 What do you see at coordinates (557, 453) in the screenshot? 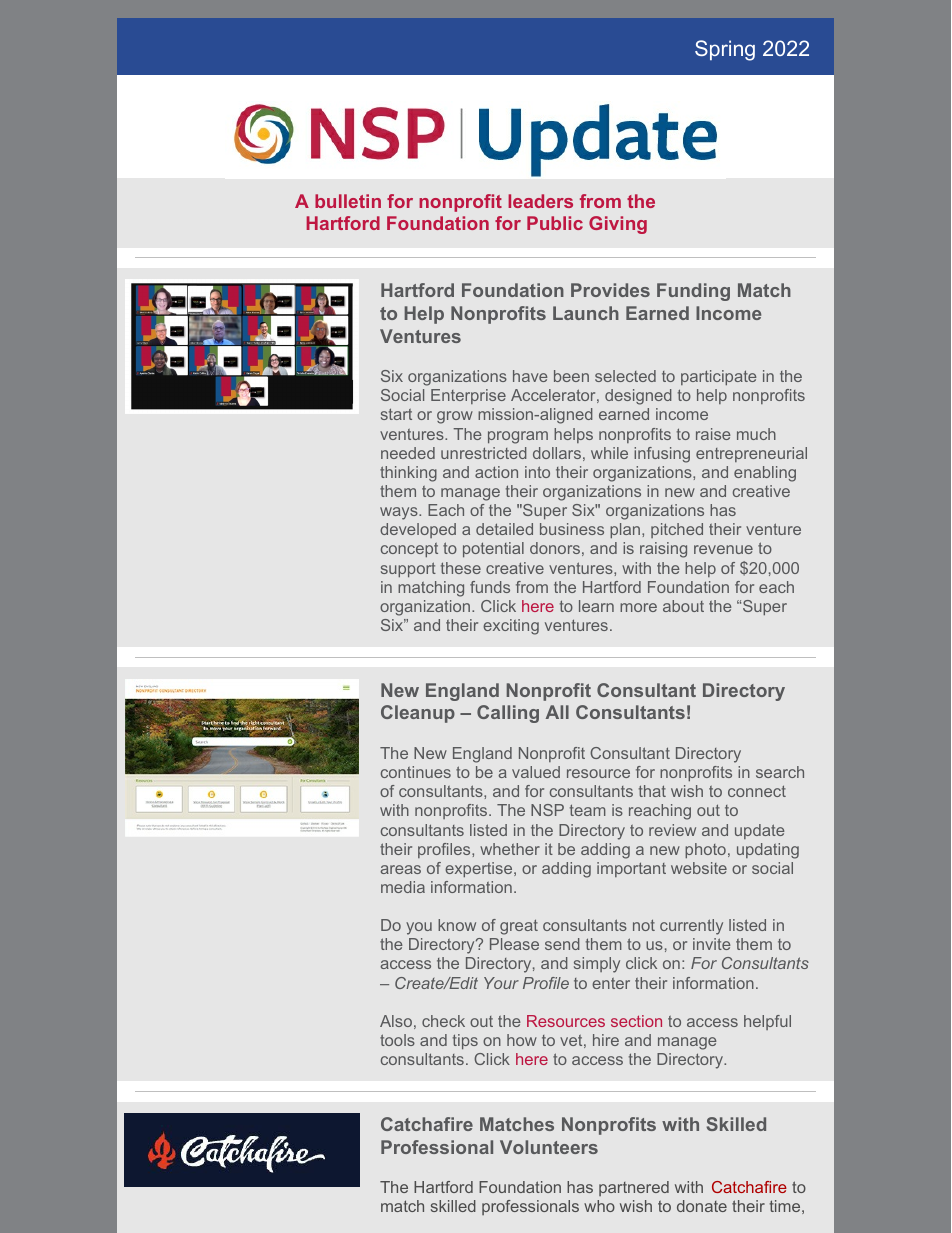
I see `dollars` at bounding box center [557, 453].
